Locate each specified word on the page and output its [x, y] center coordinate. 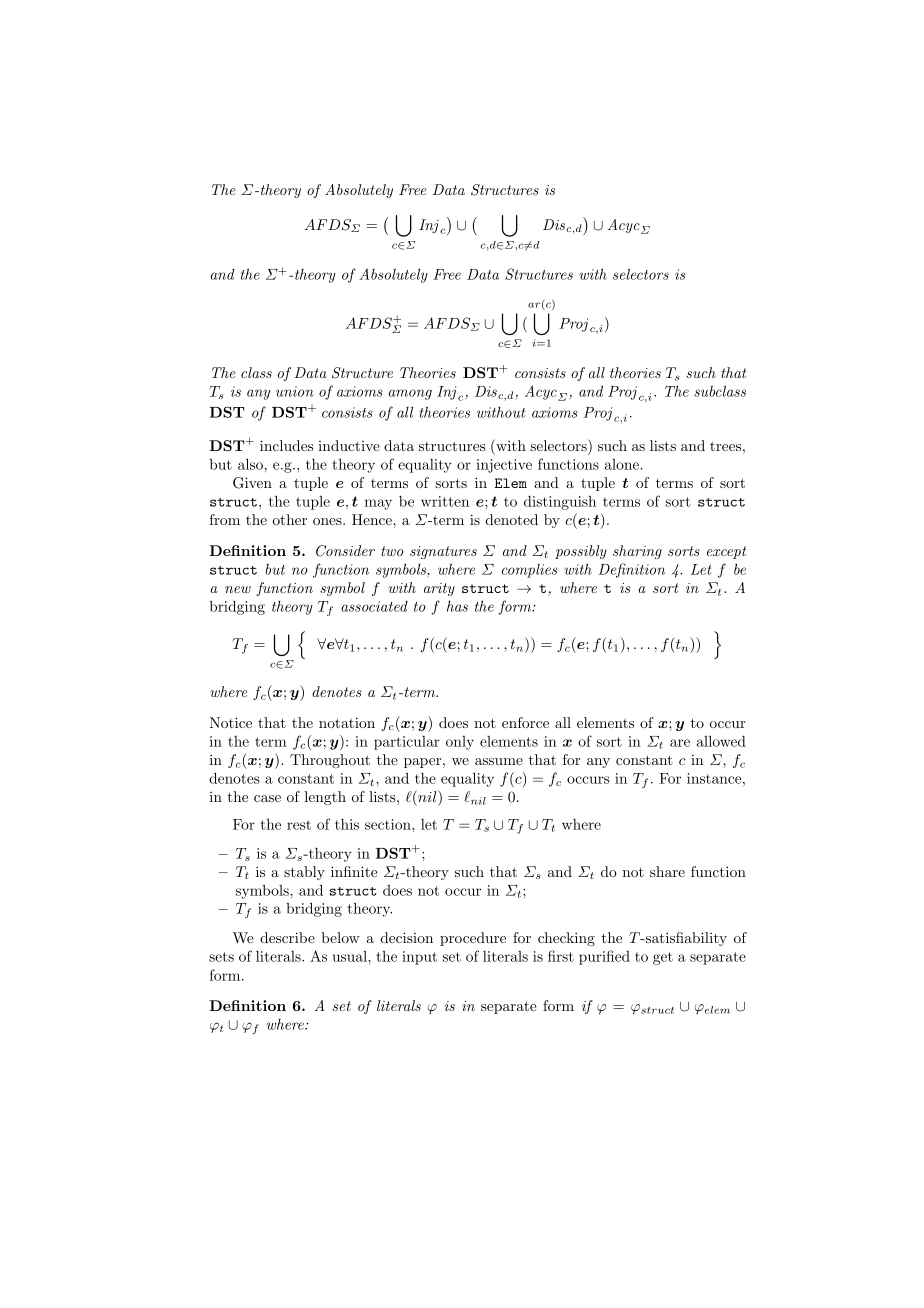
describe [287, 937]
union [295, 391]
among [410, 394]
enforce [525, 722]
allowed [721, 741]
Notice [231, 722]
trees [725, 446]
